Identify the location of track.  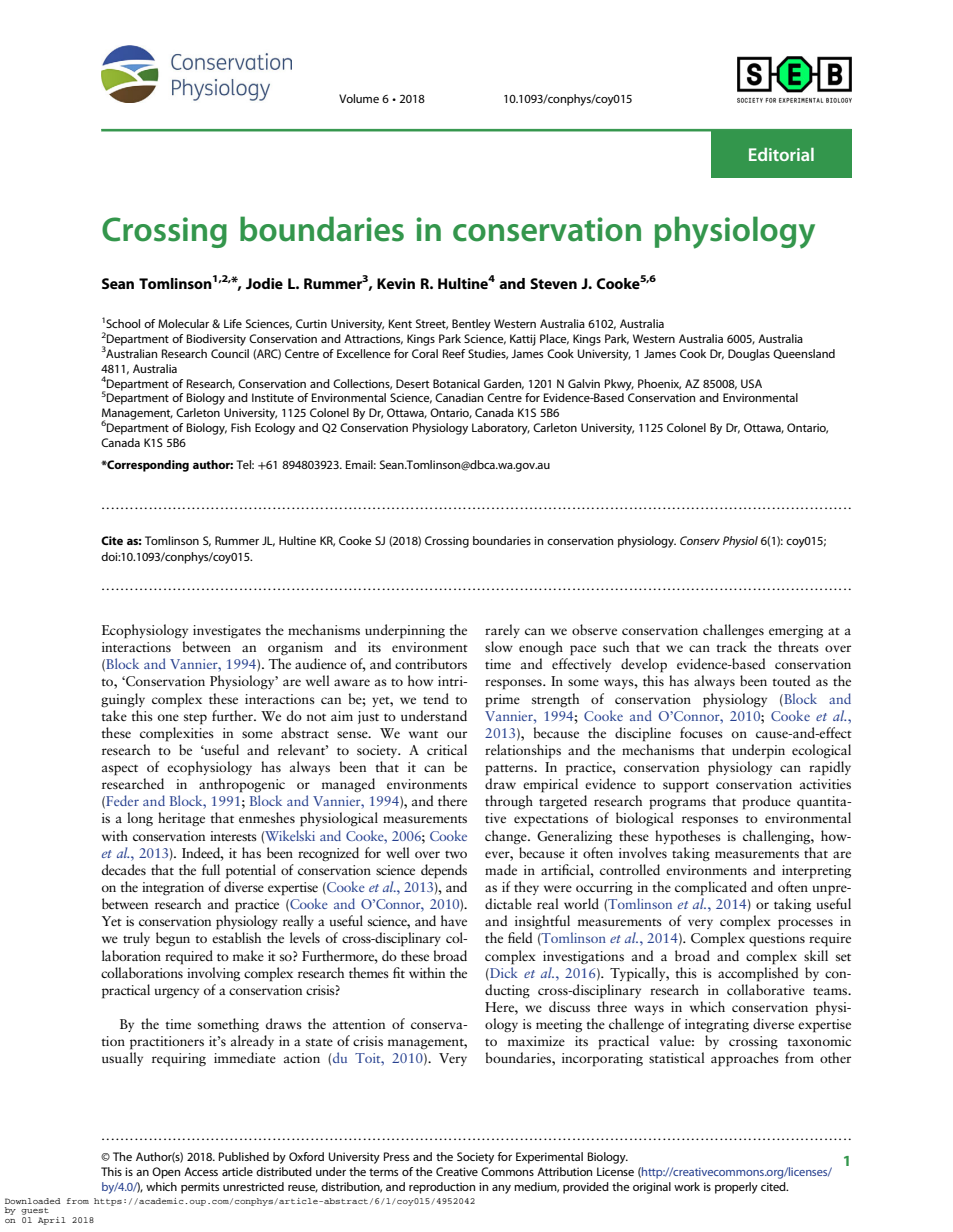
(731, 646).
